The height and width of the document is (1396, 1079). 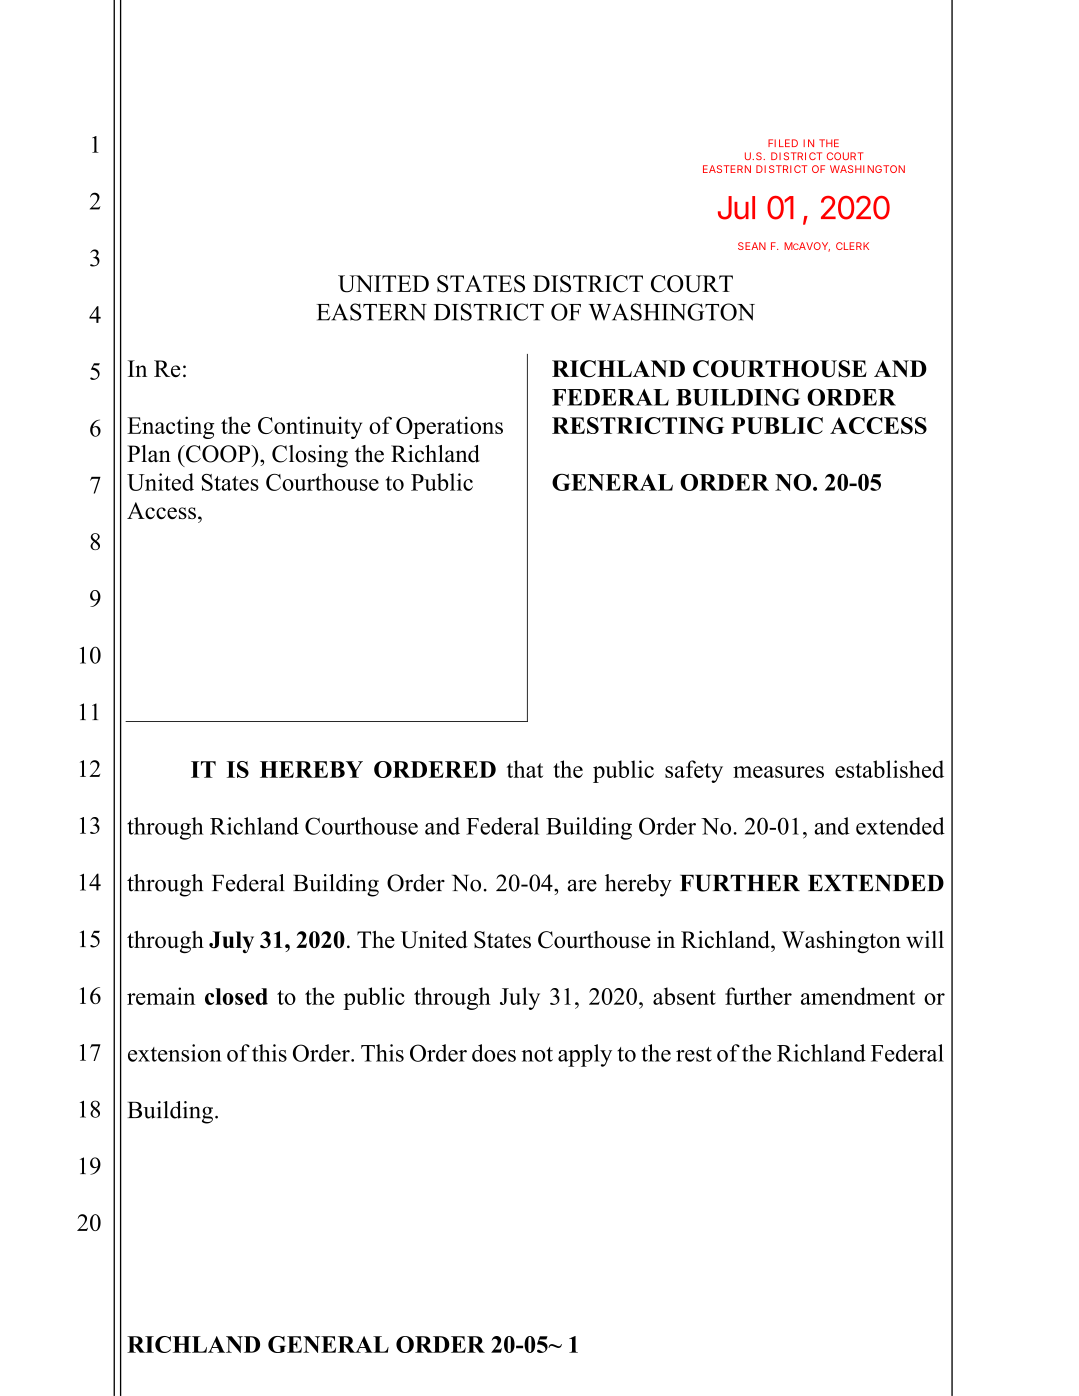 I want to click on closed, so click(x=236, y=996).
